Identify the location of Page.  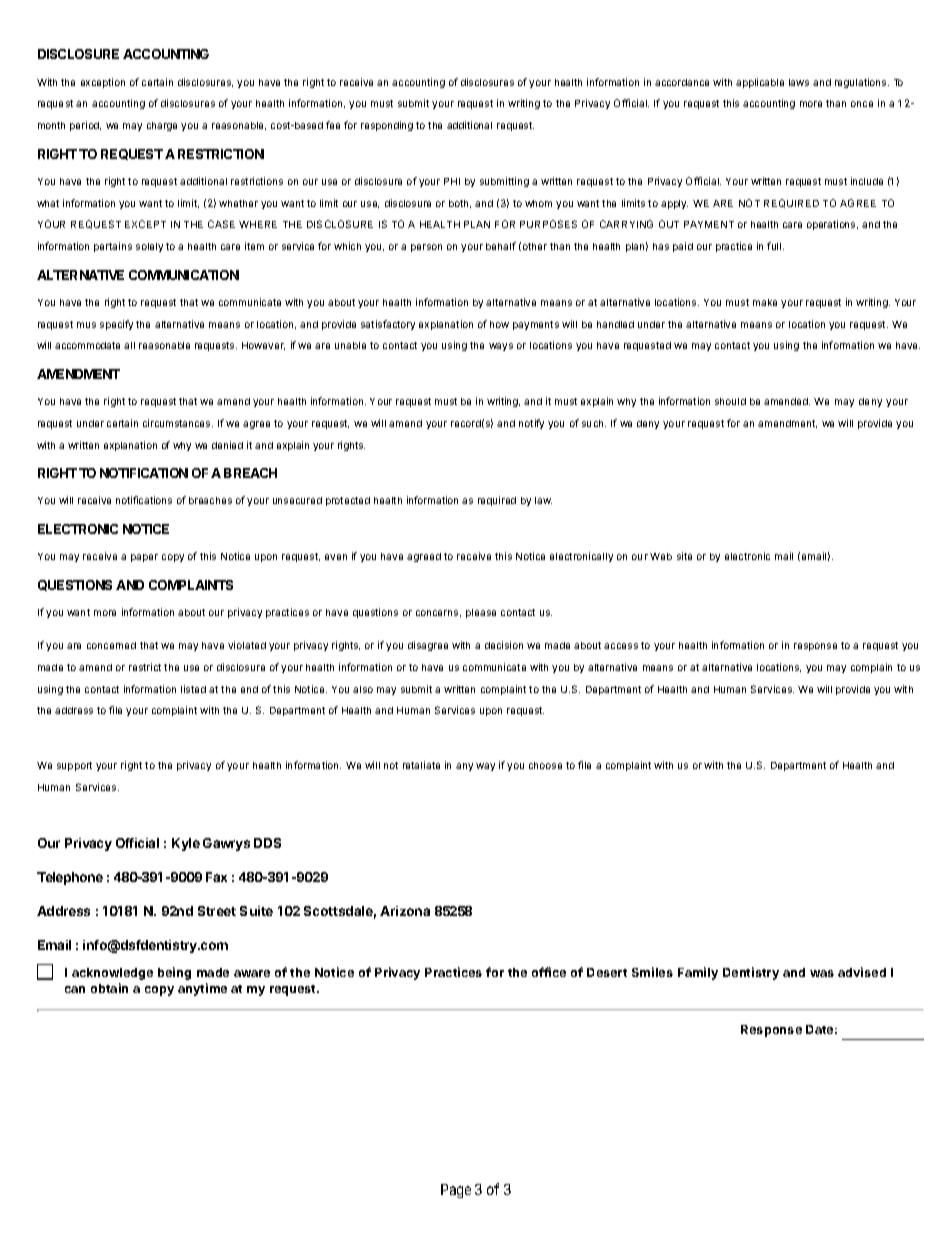
(456, 1191).
